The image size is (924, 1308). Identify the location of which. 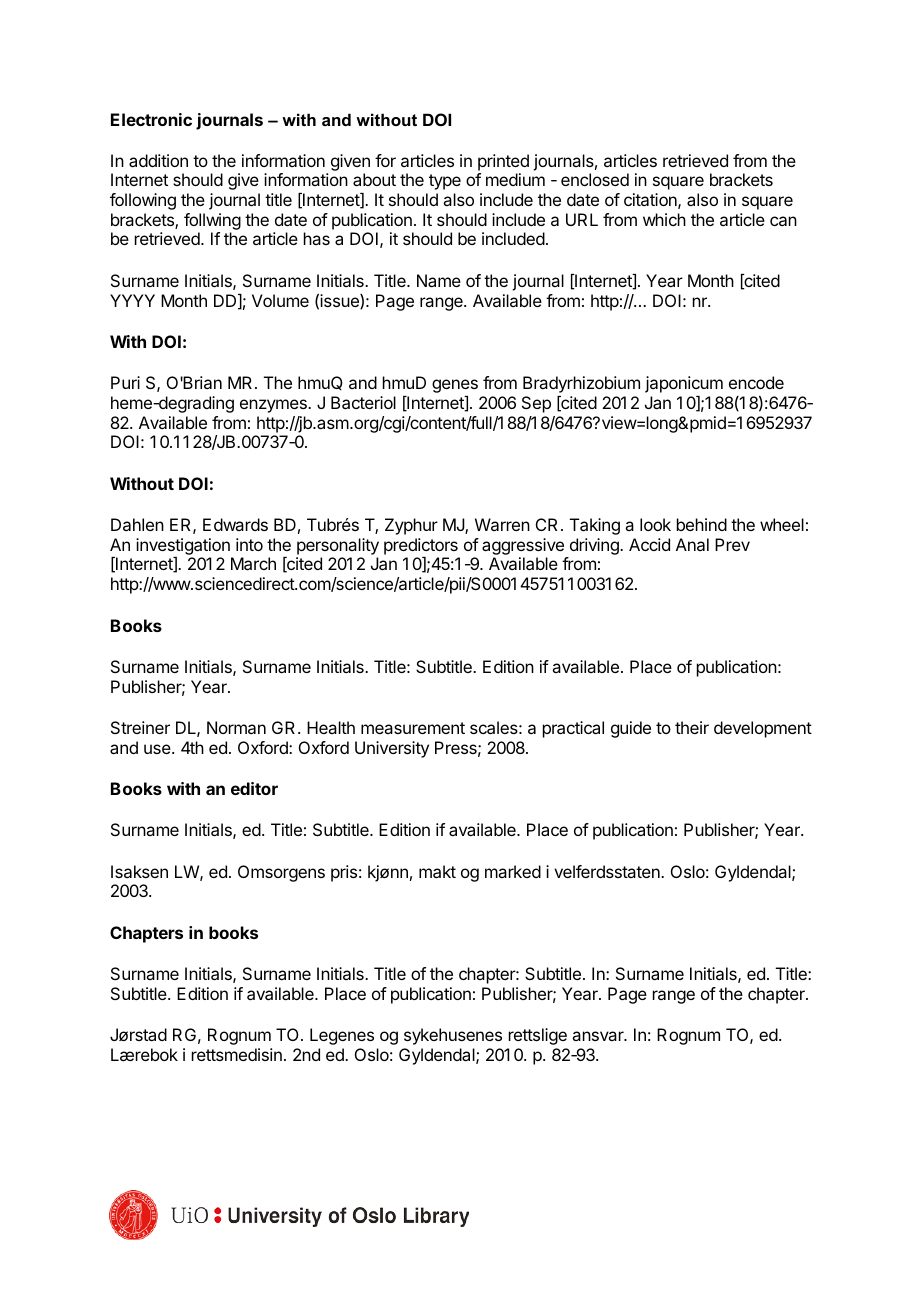
(664, 219).
